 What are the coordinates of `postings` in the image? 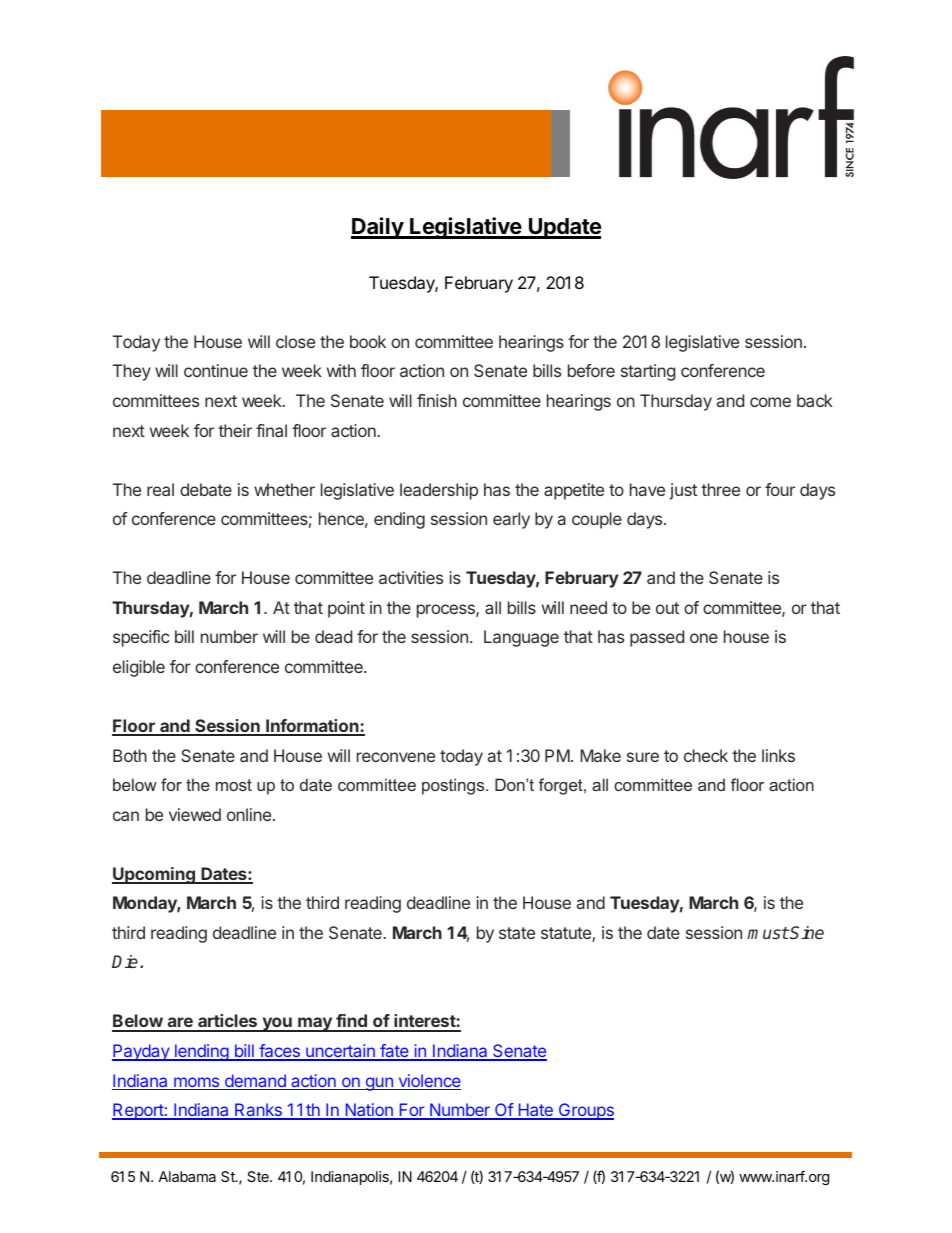 It's located at (454, 786).
